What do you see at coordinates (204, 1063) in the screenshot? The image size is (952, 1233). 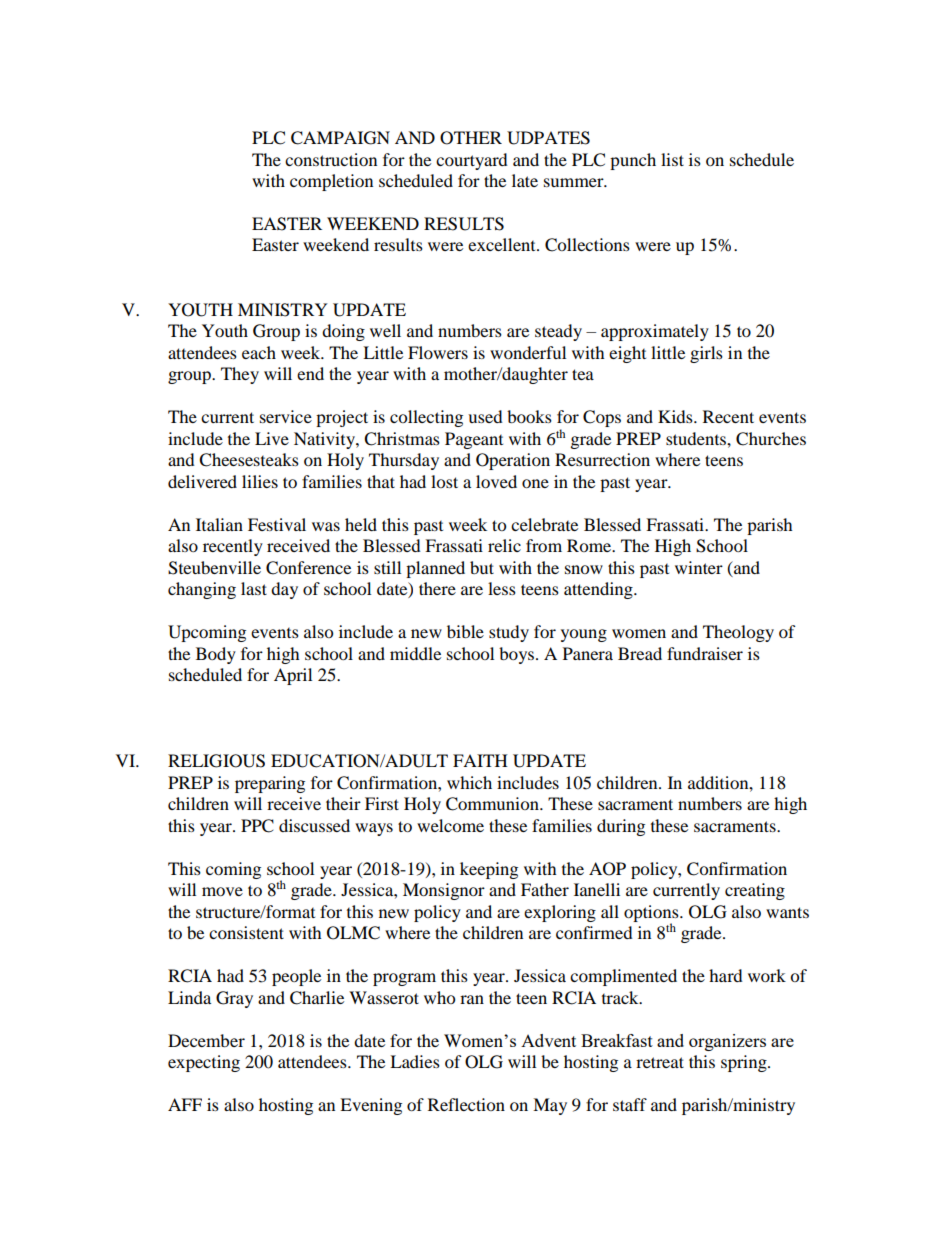 I see `expecting` at bounding box center [204, 1063].
